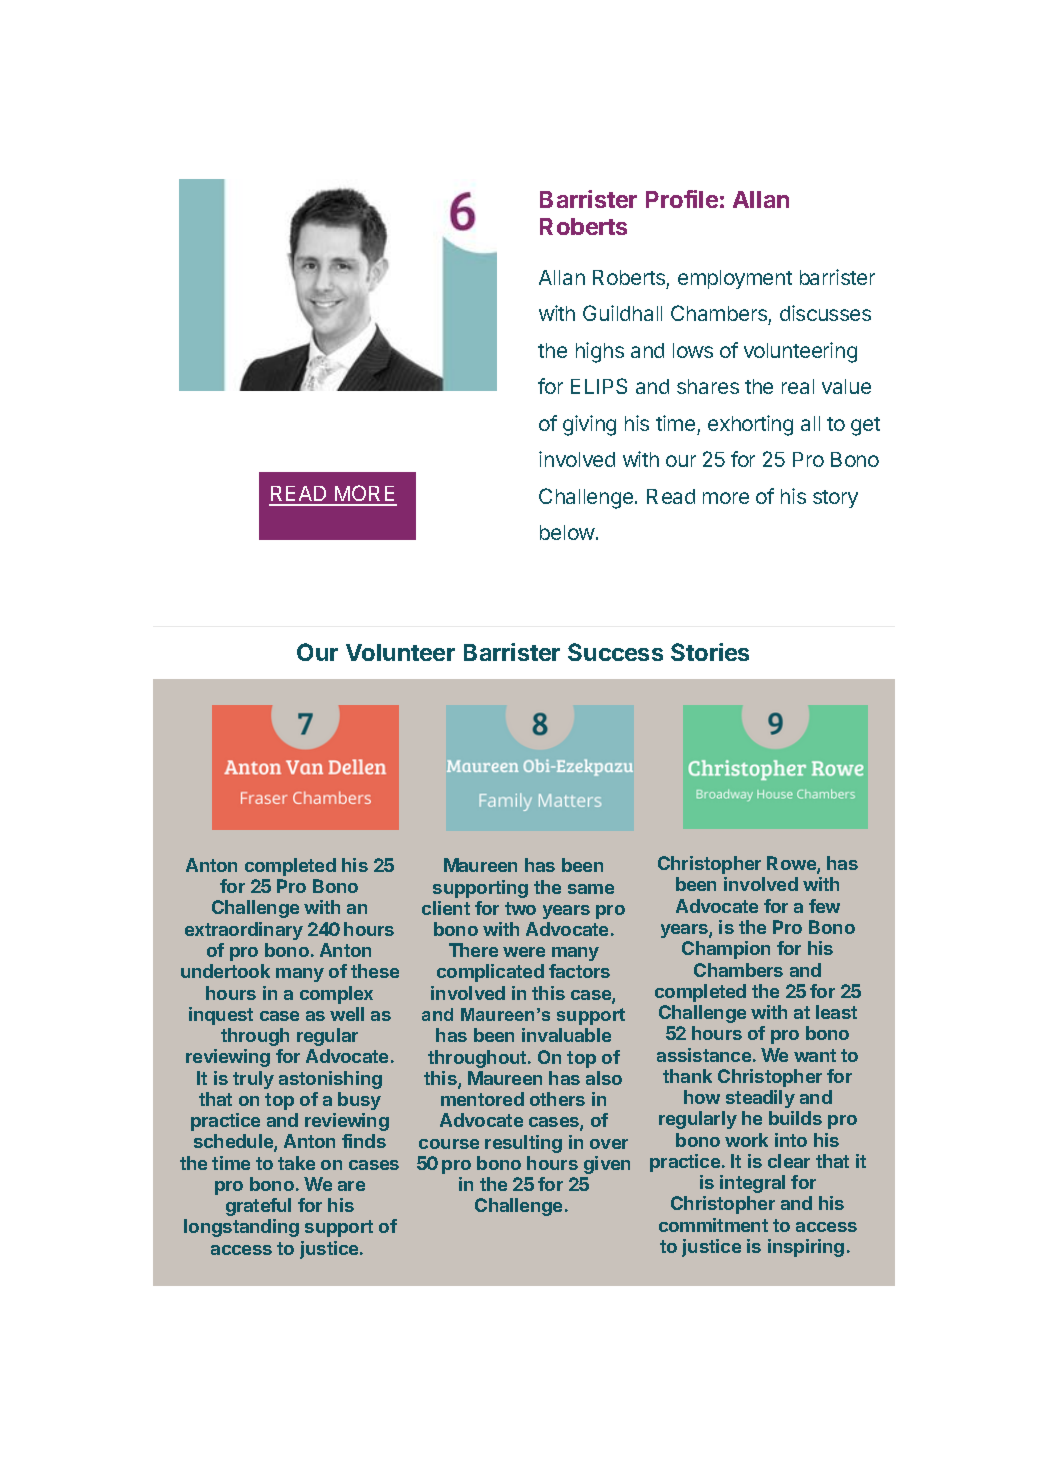 The width and height of the page is (1048, 1482). What do you see at coordinates (622, 313) in the page?
I see `Guildhall` at bounding box center [622, 313].
